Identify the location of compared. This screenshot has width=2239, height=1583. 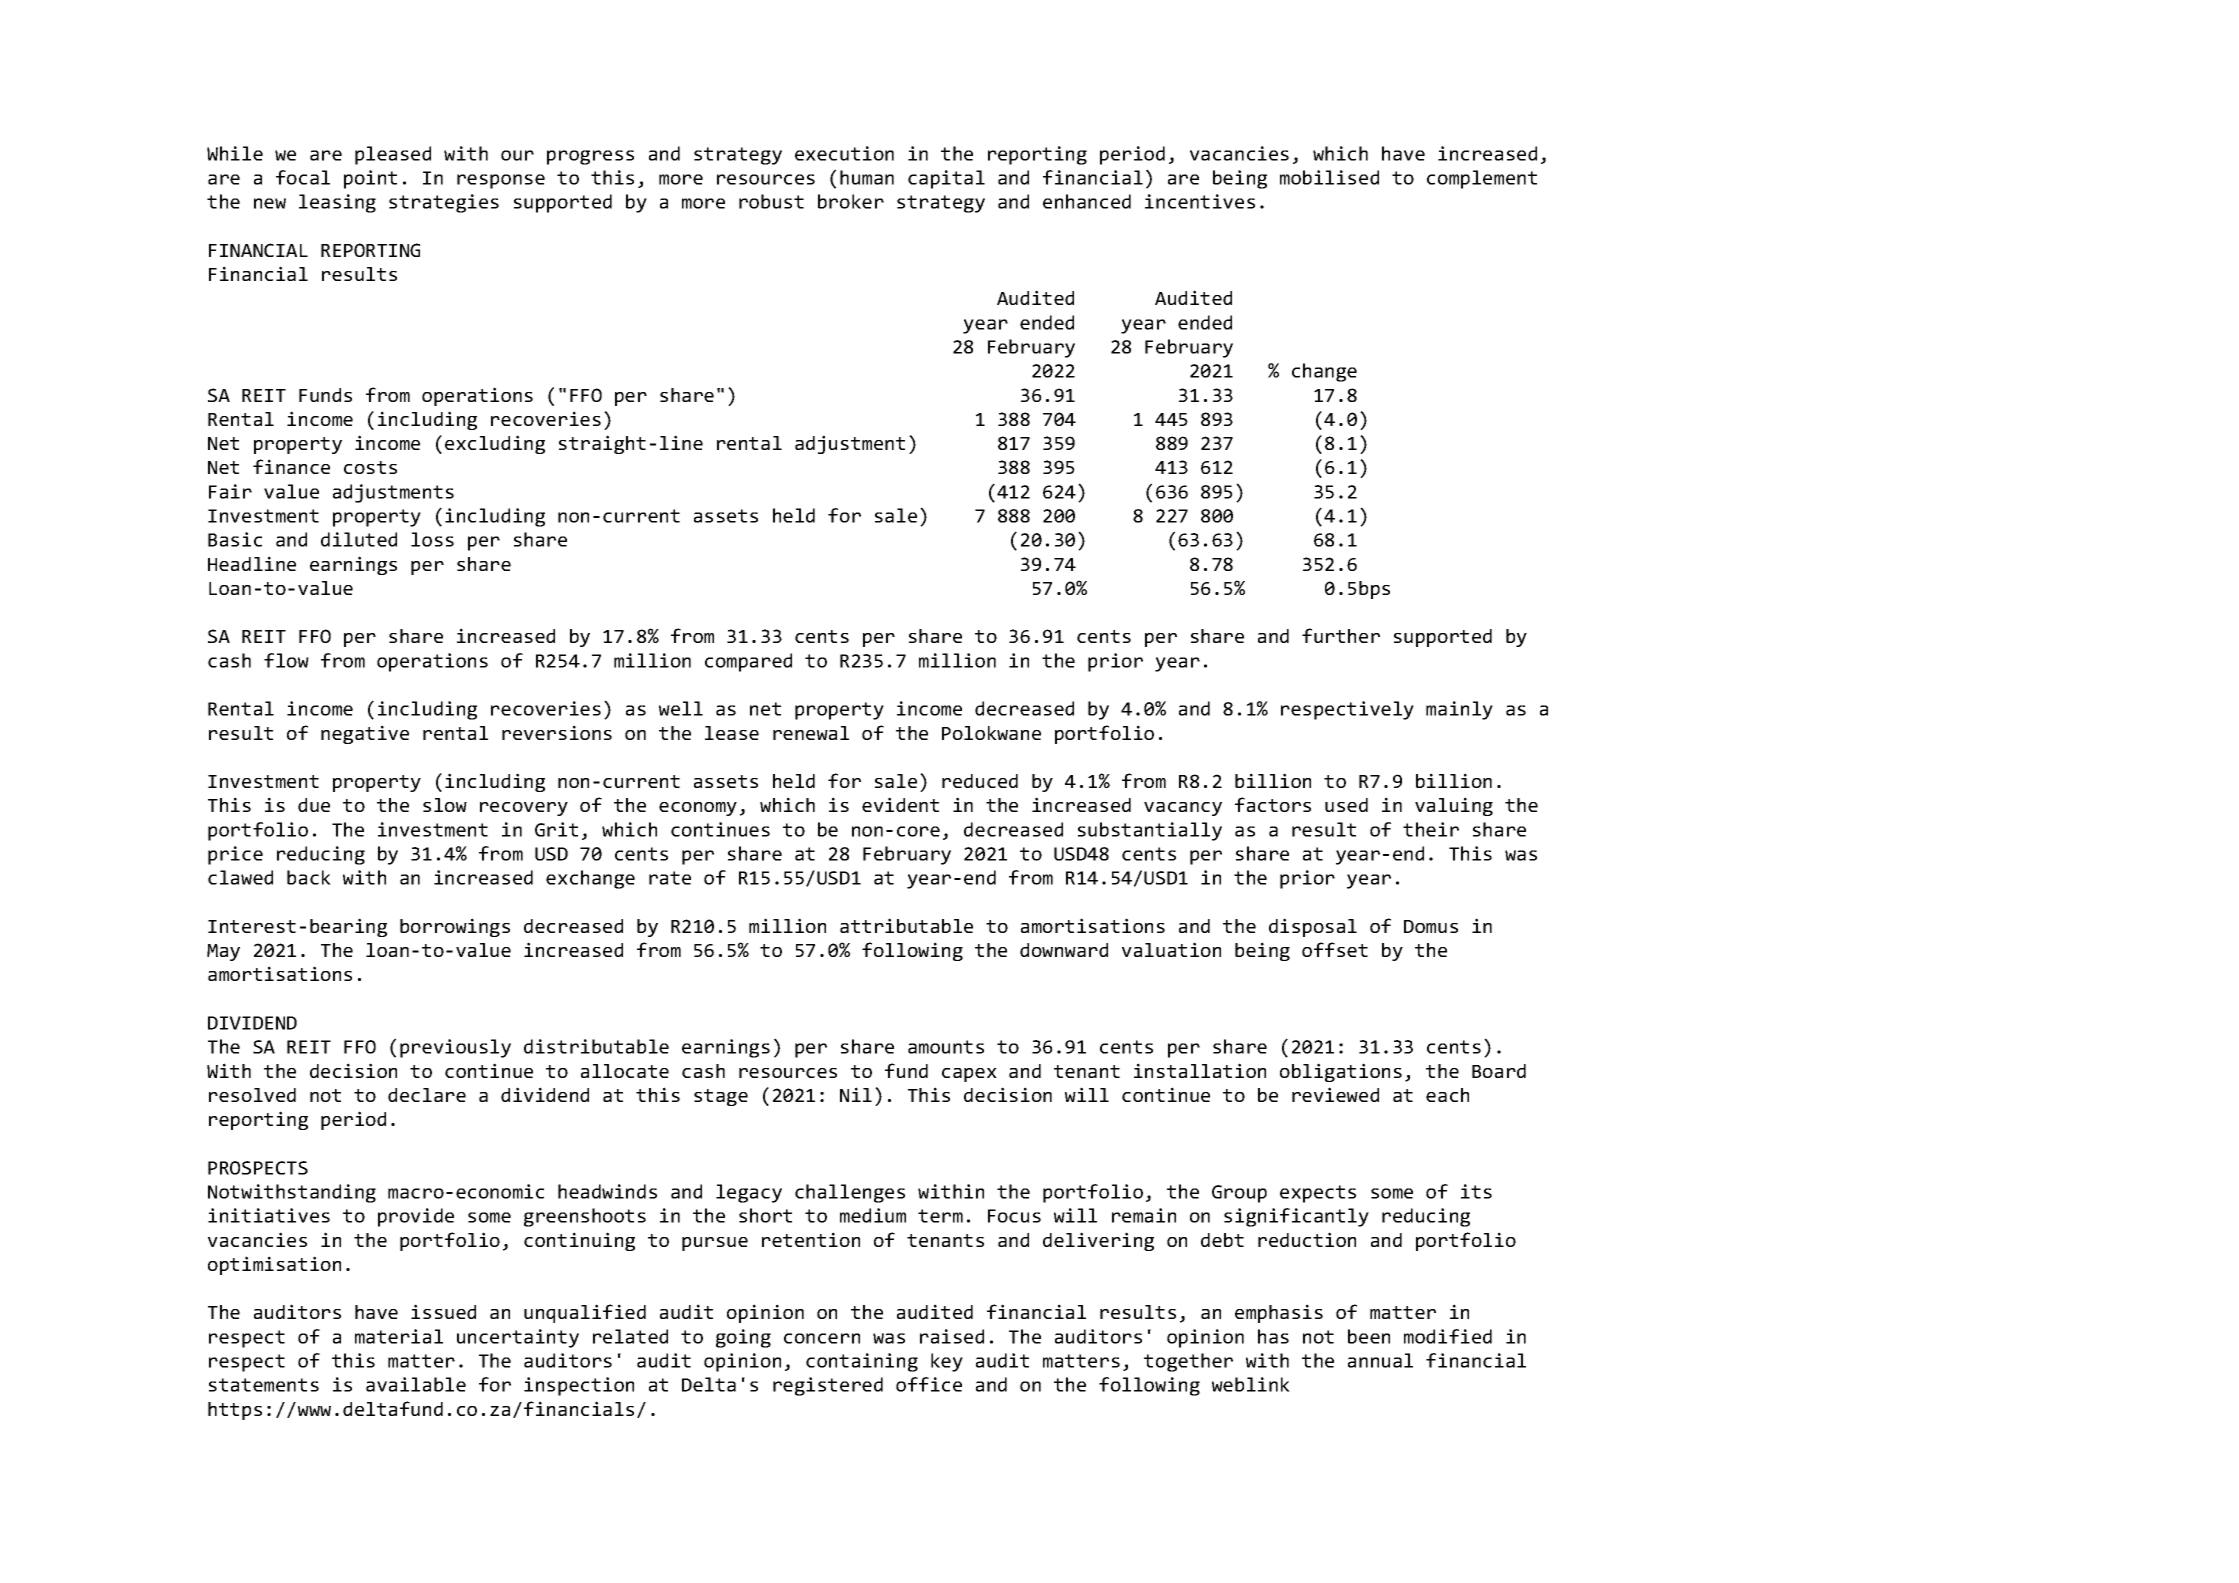
(748, 662).
